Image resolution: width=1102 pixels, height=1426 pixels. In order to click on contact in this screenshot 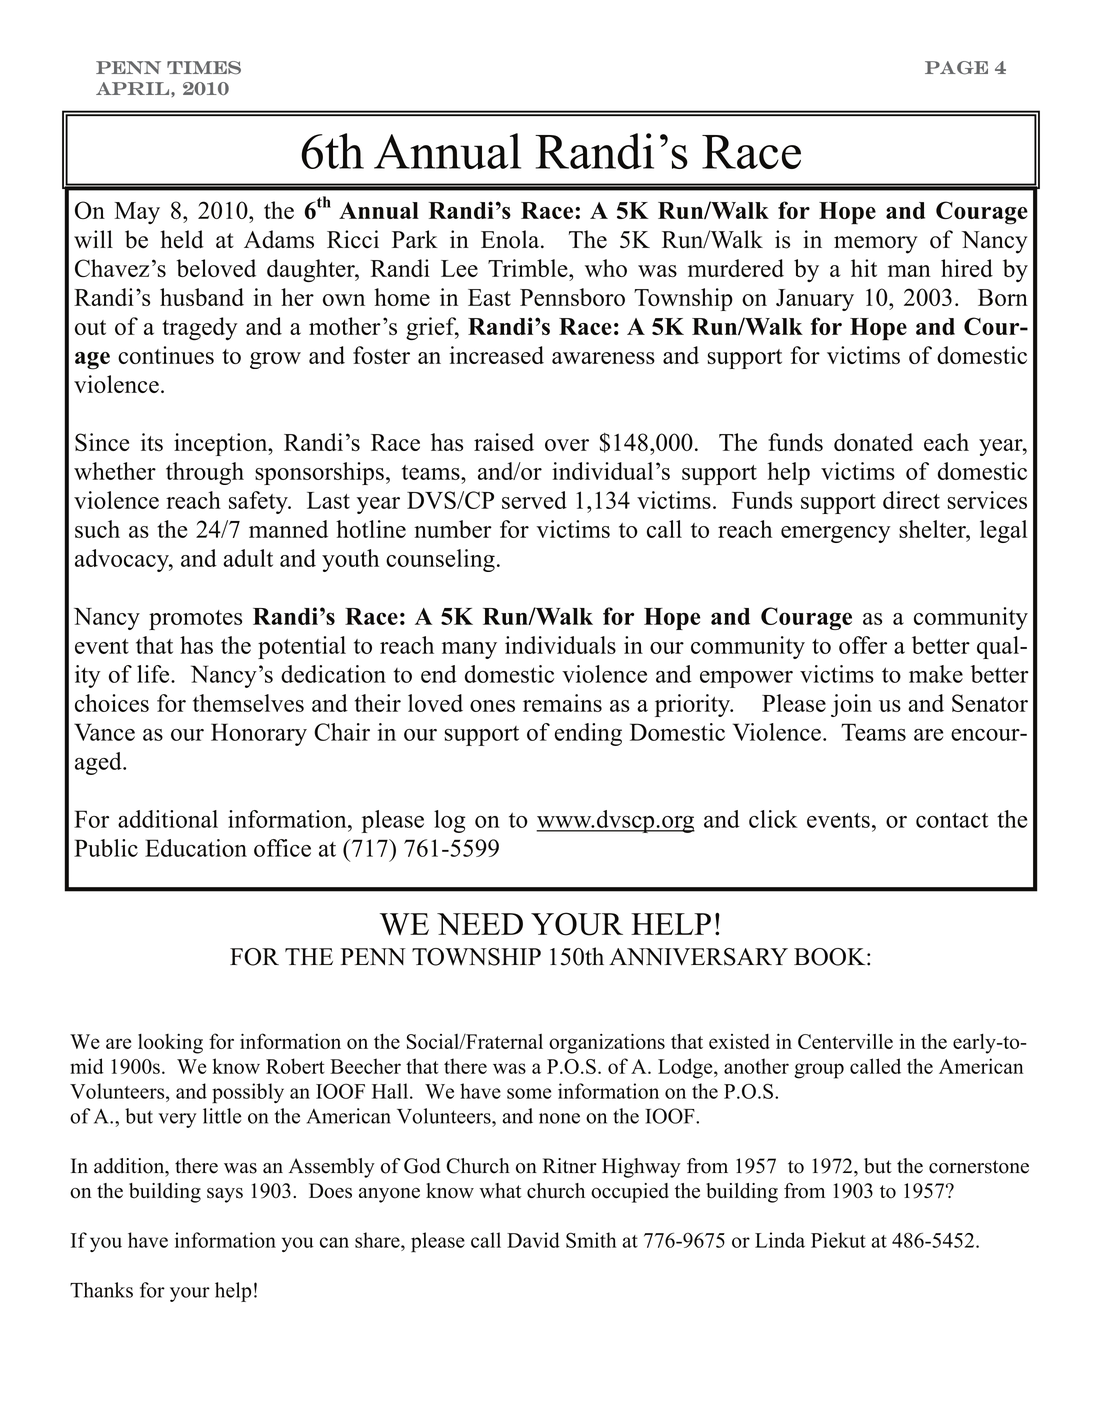, I will do `click(952, 820)`.
